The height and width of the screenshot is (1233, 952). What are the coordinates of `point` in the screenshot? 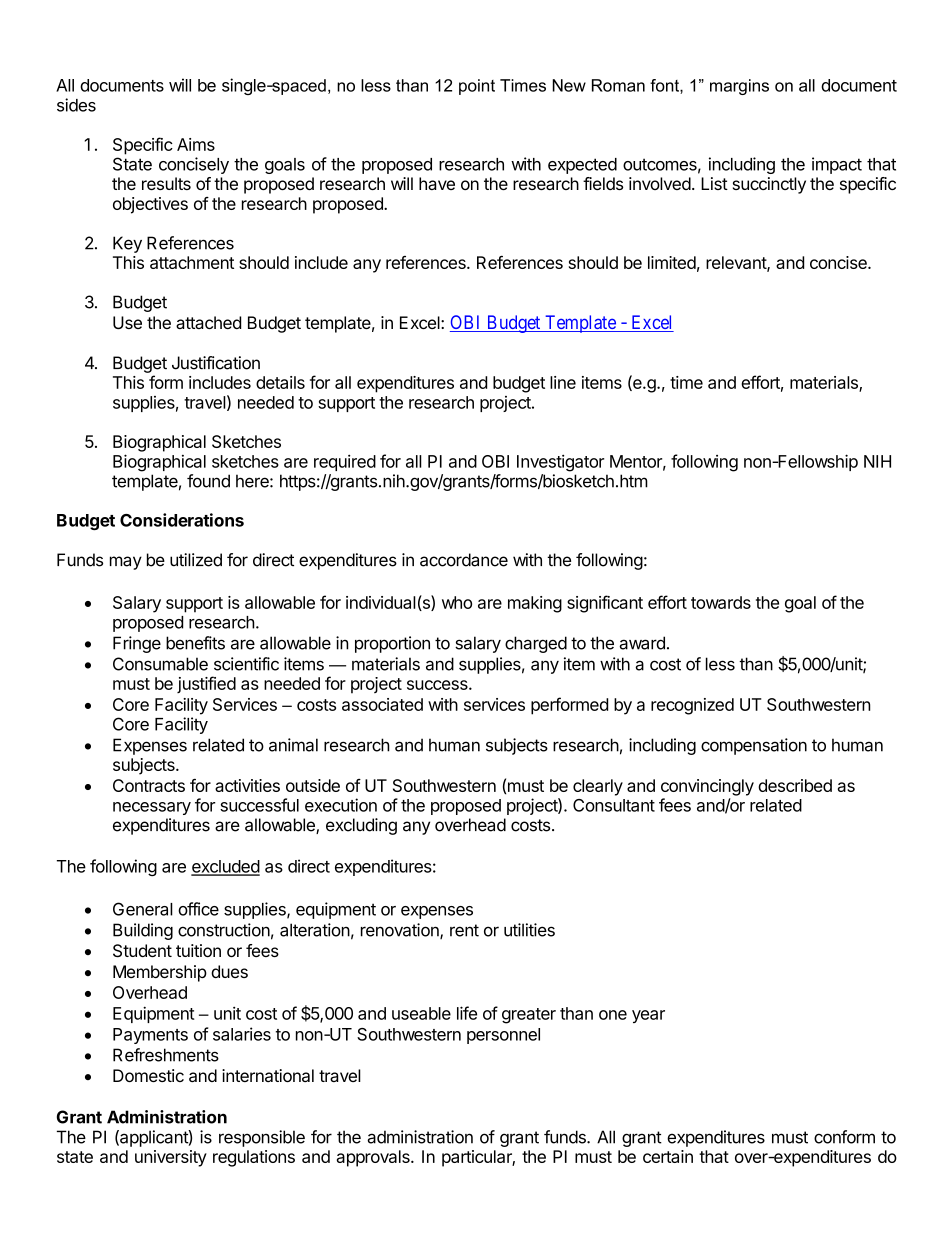 It's located at (477, 87).
